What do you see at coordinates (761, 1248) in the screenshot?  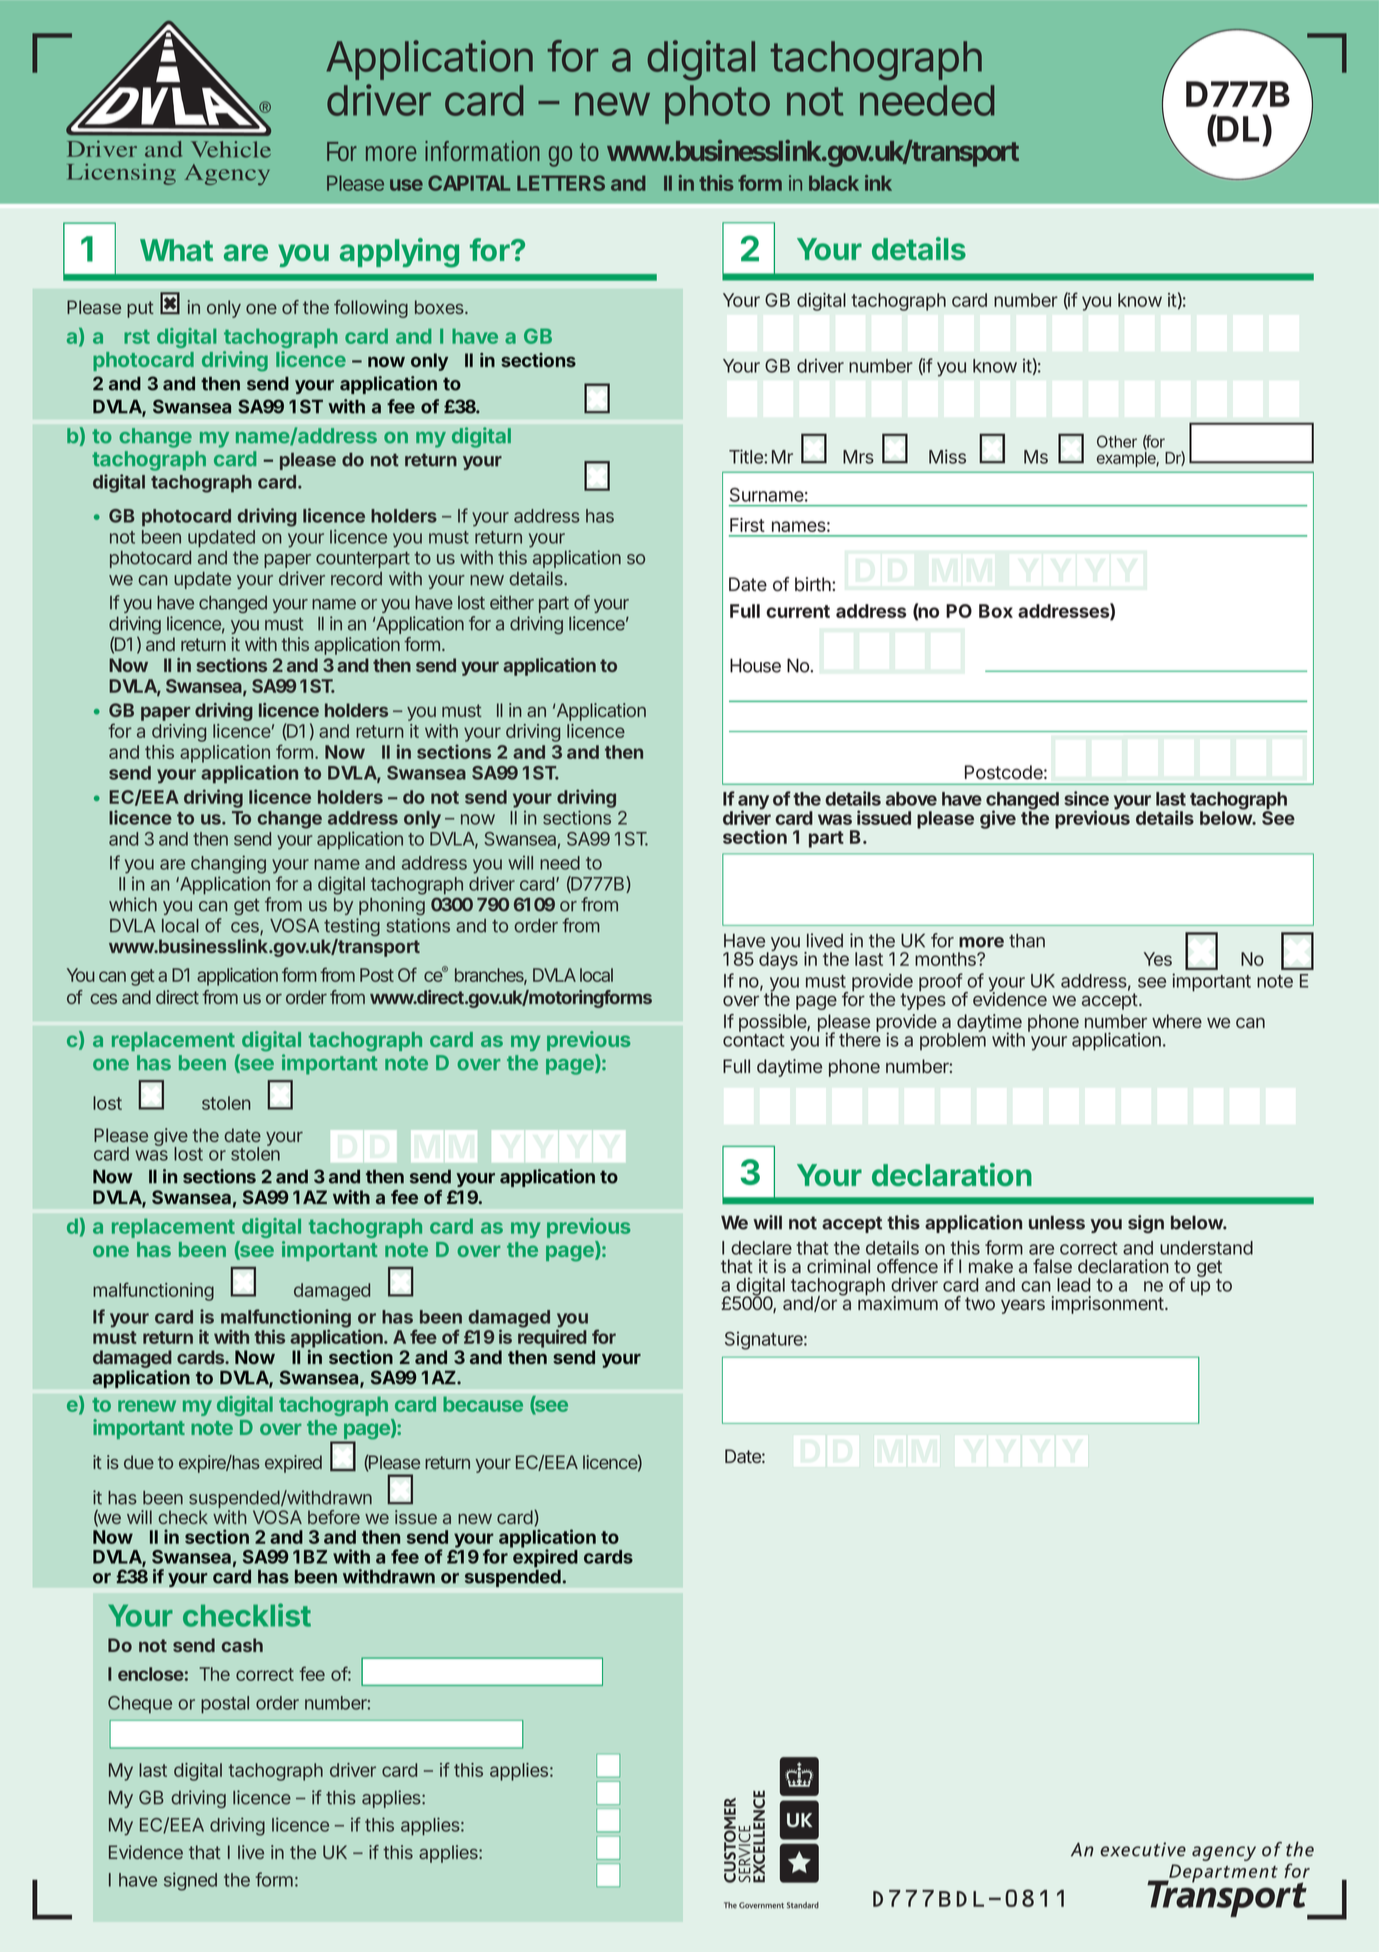 I see `declare` at bounding box center [761, 1248].
